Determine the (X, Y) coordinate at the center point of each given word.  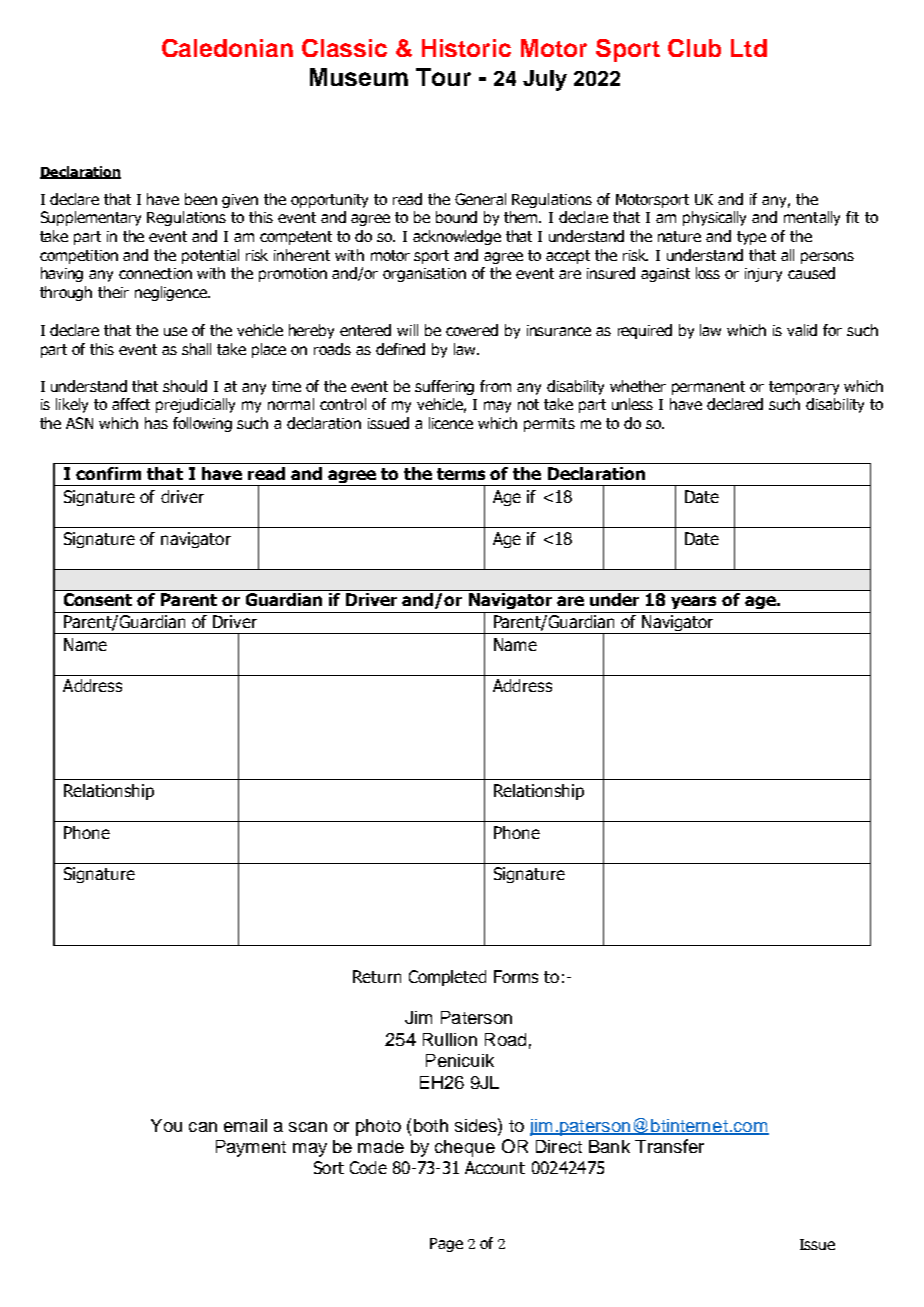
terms (461, 474)
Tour (443, 77)
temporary (804, 388)
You (166, 1125)
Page (446, 1245)
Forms (516, 976)
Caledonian (227, 48)
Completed (447, 978)
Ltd (749, 48)
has (156, 423)
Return (377, 976)
